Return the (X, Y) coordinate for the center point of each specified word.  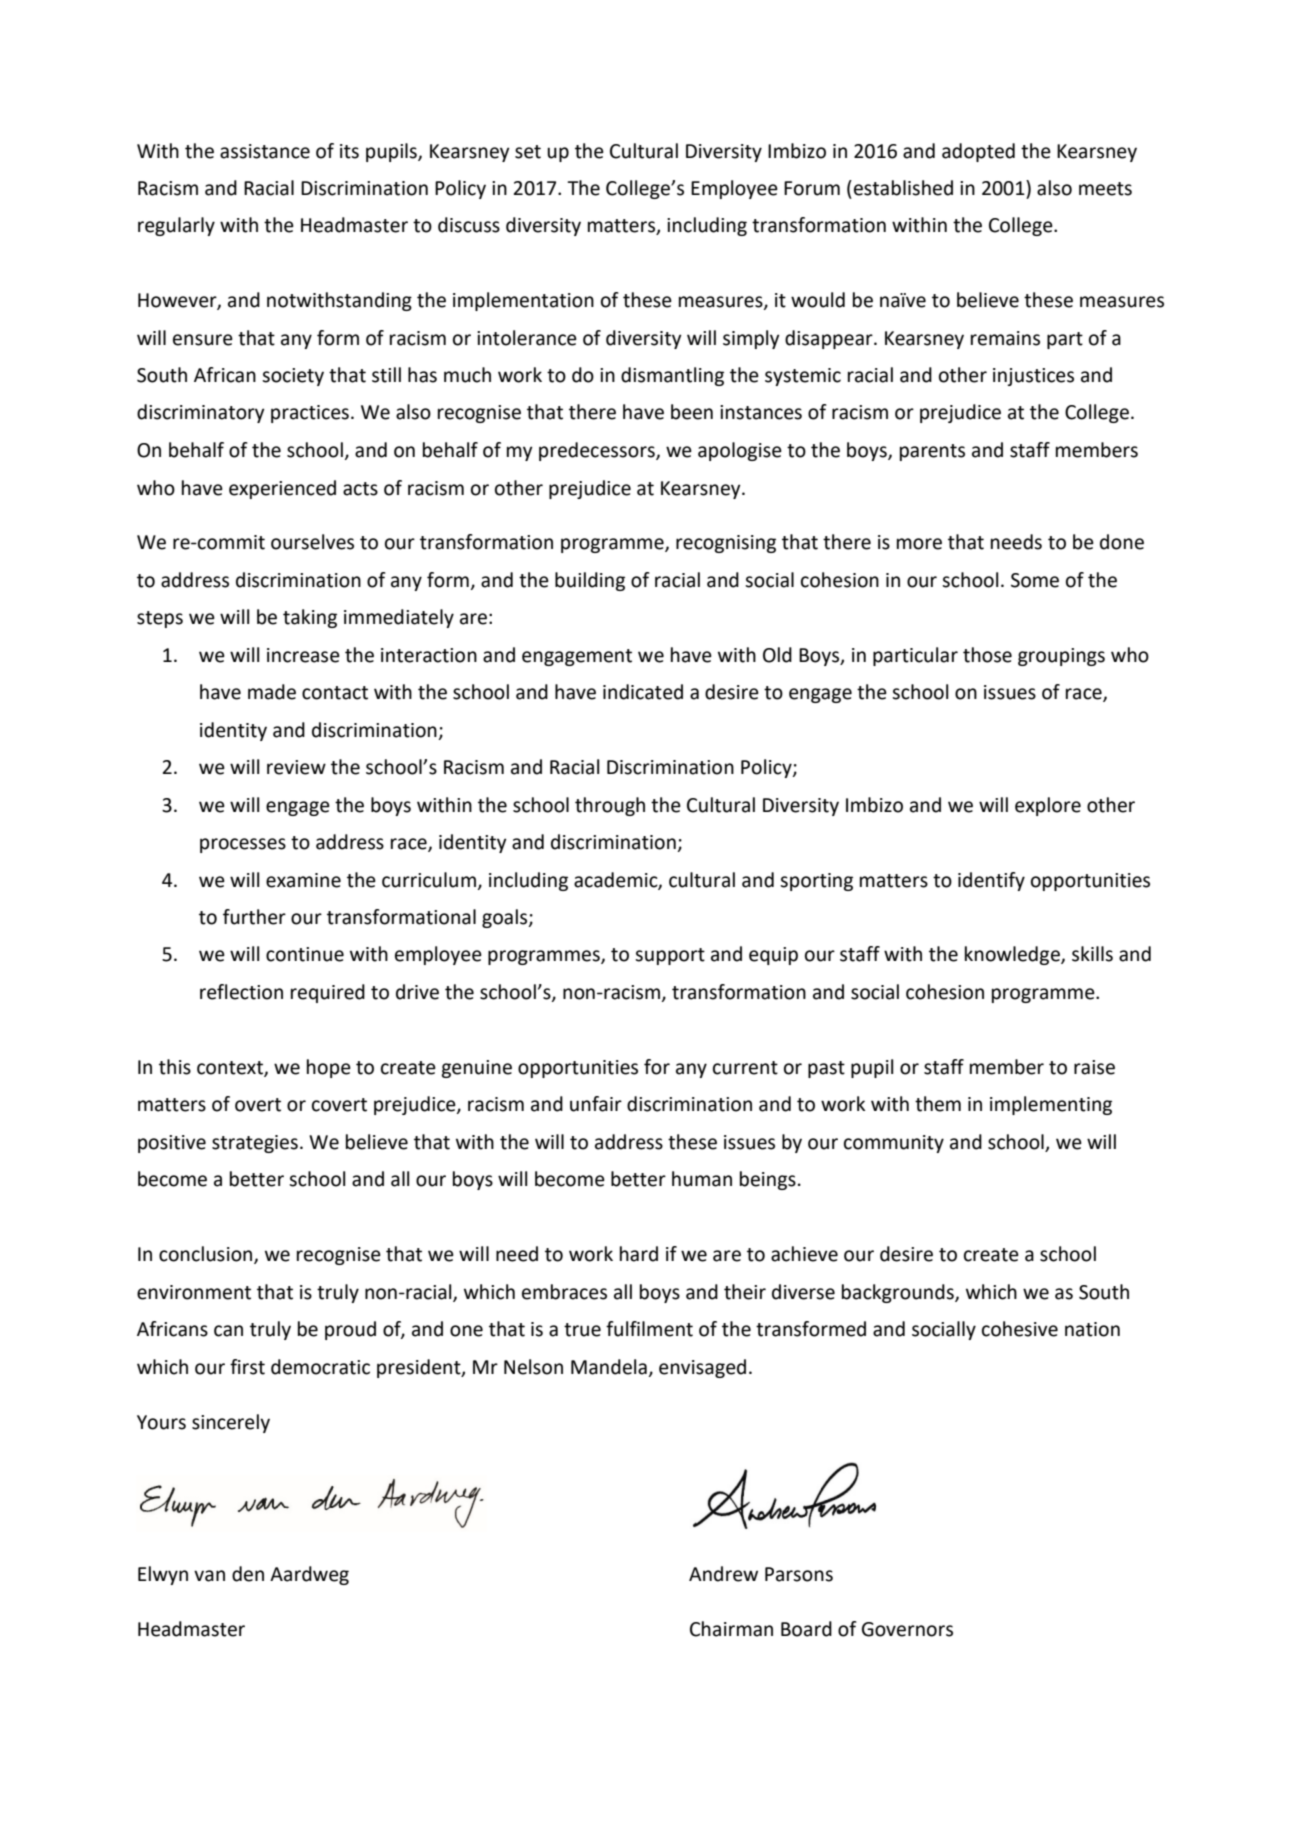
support (670, 956)
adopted (978, 152)
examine (303, 880)
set (528, 152)
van (209, 1576)
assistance (265, 151)
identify (991, 881)
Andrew (723, 1574)
